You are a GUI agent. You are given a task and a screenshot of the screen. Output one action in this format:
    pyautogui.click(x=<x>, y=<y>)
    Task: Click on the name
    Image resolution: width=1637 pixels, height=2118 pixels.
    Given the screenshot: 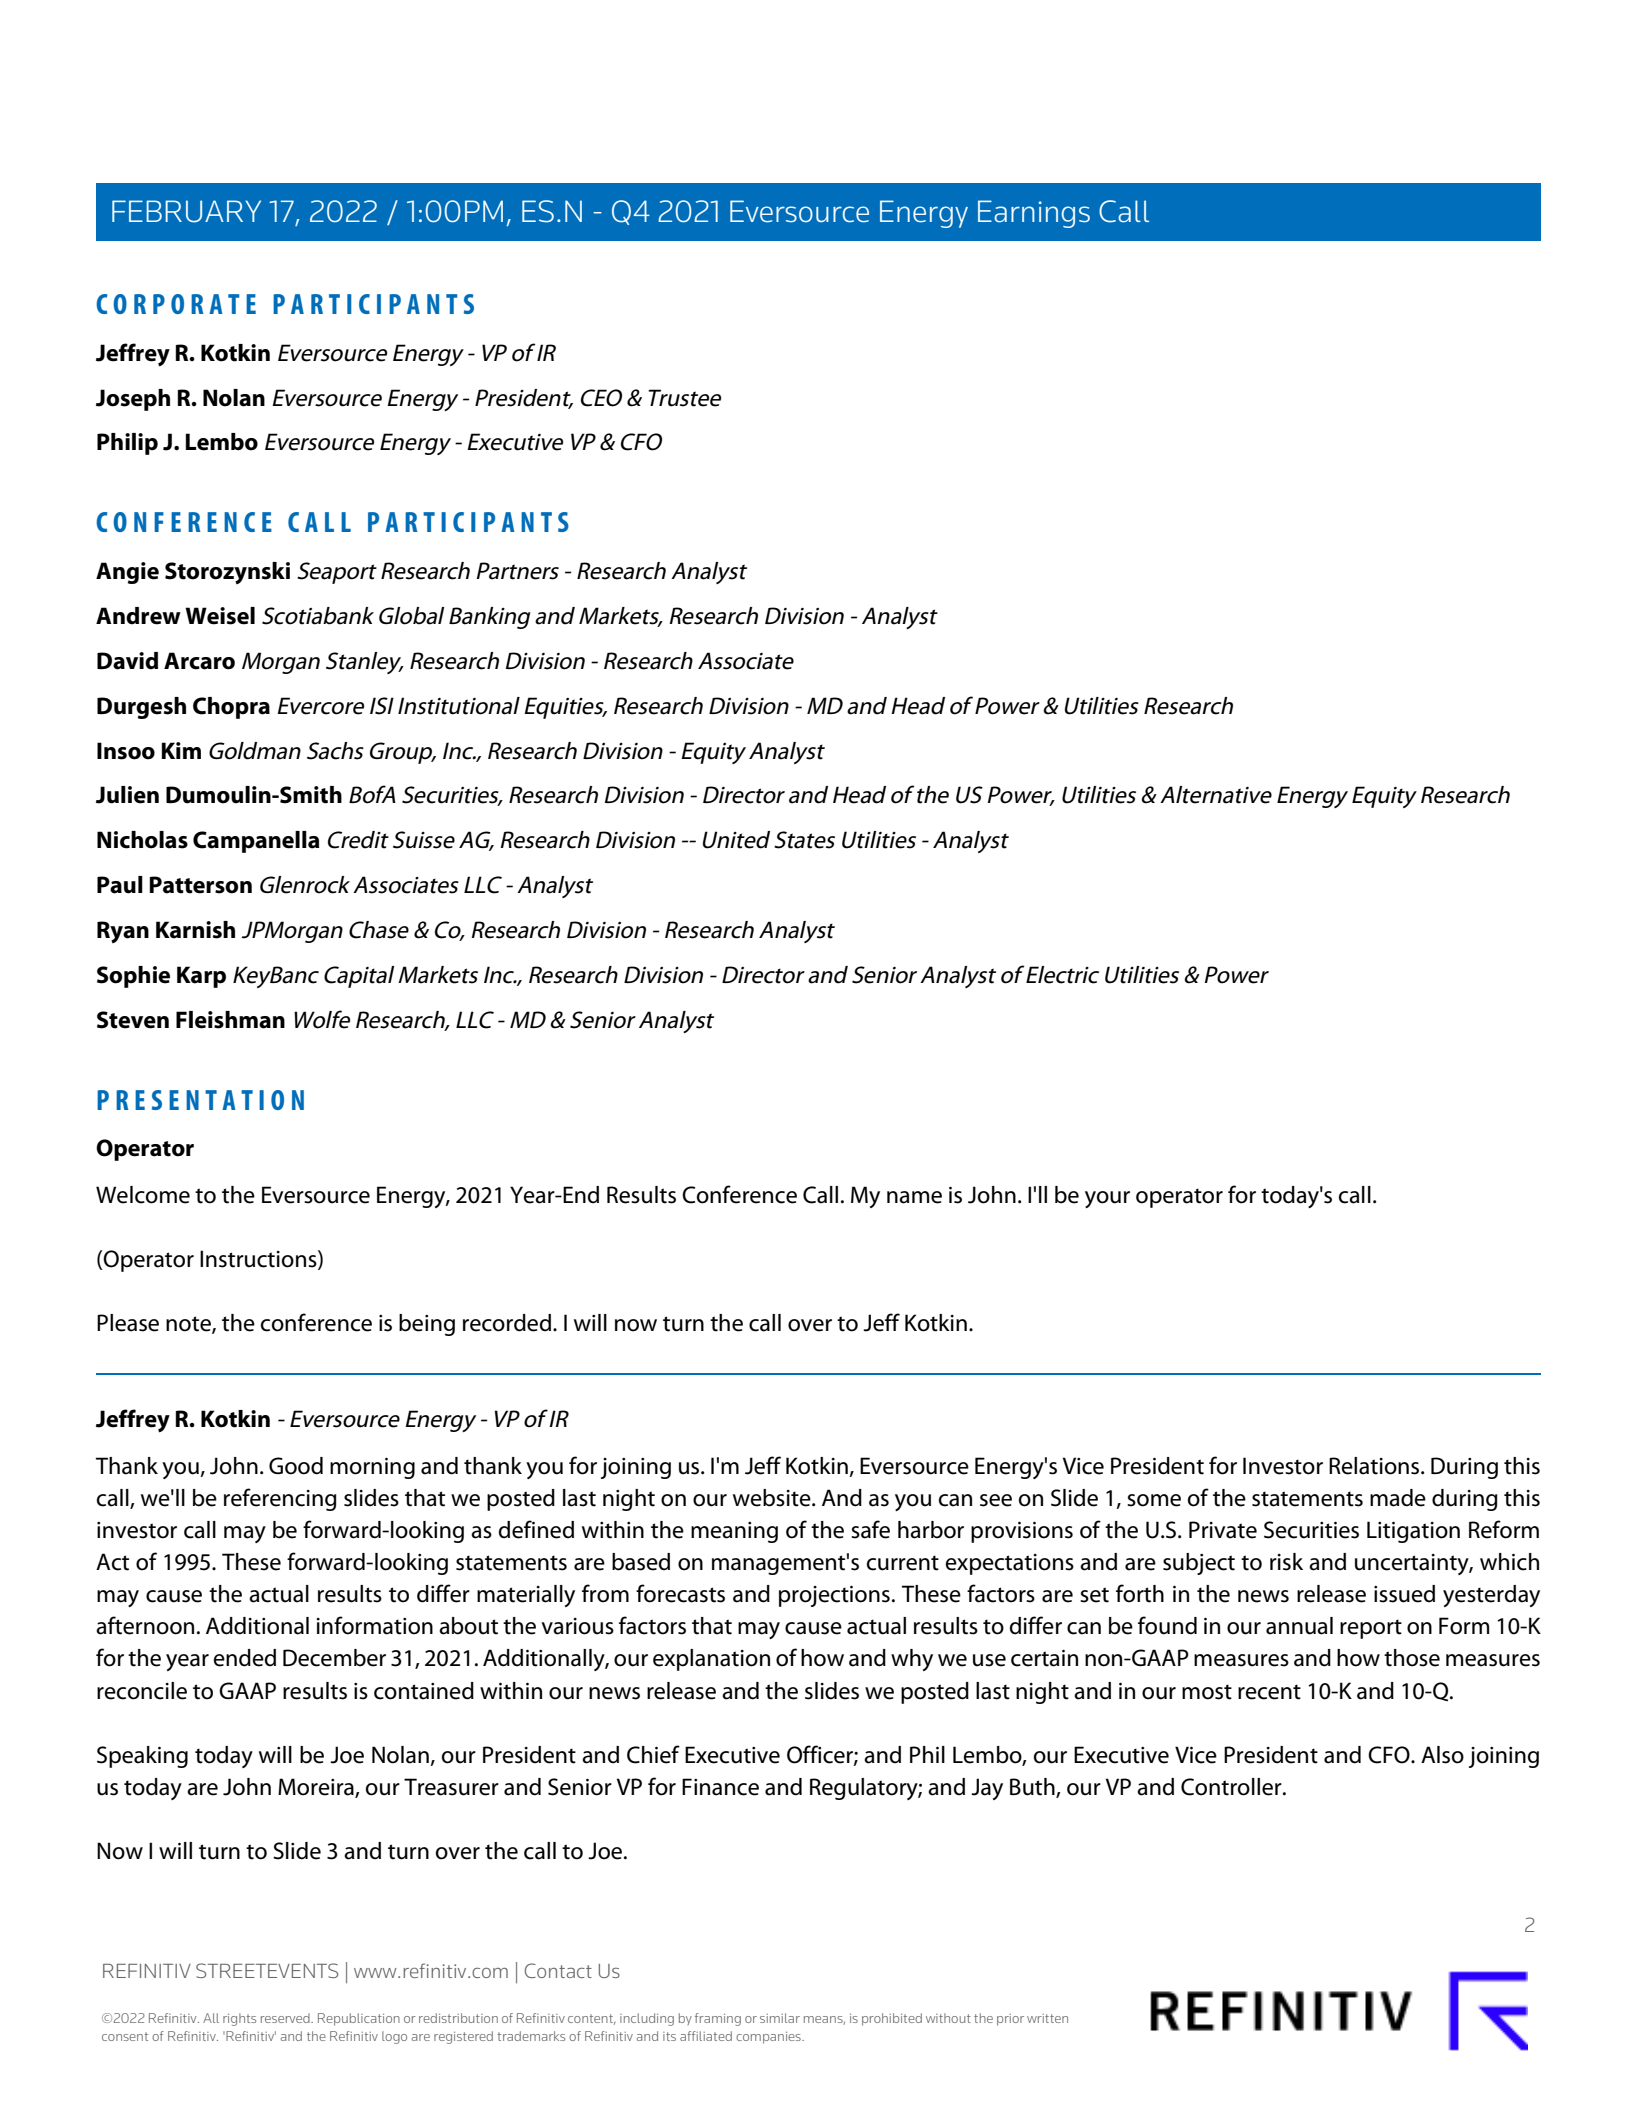 What is the action you would take?
    pyautogui.click(x=914, y=1197)
